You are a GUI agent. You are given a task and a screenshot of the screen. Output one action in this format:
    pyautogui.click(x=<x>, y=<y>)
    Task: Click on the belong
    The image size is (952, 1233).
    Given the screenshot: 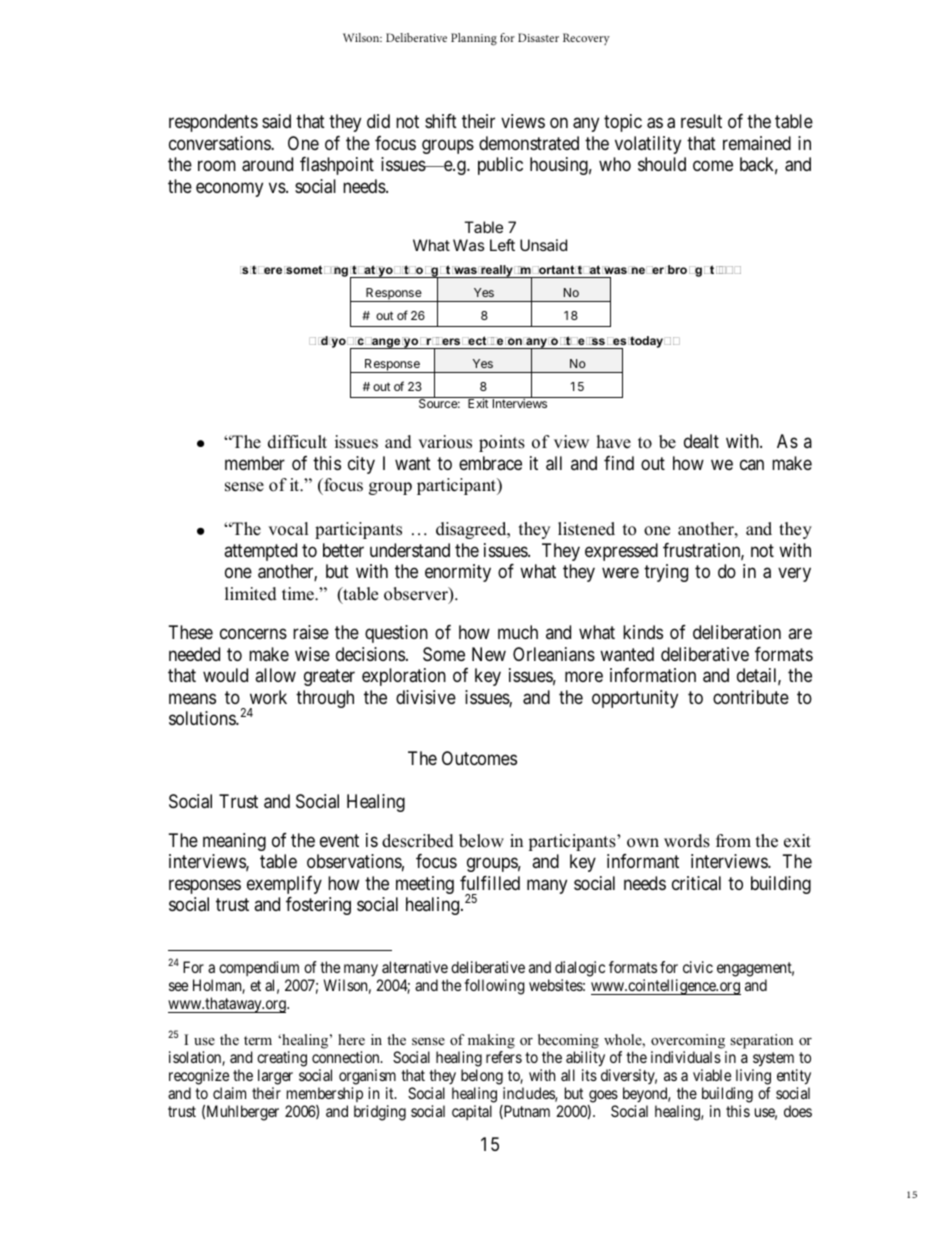 What is the action you would take?
    pyautogui.click(x=482, y=1077)
